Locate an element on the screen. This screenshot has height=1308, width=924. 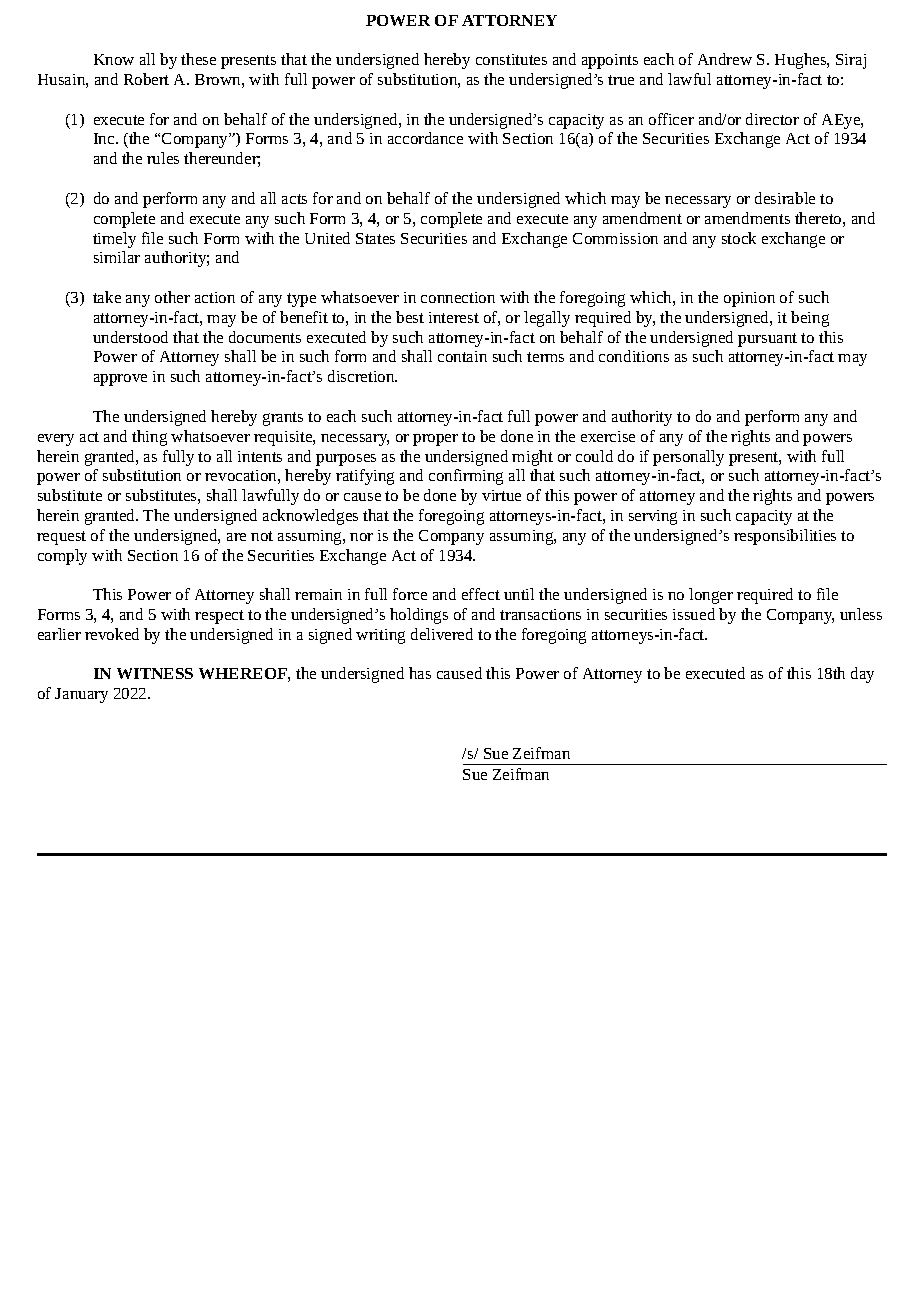
WITNESS is located at coordinates (155, 673).
